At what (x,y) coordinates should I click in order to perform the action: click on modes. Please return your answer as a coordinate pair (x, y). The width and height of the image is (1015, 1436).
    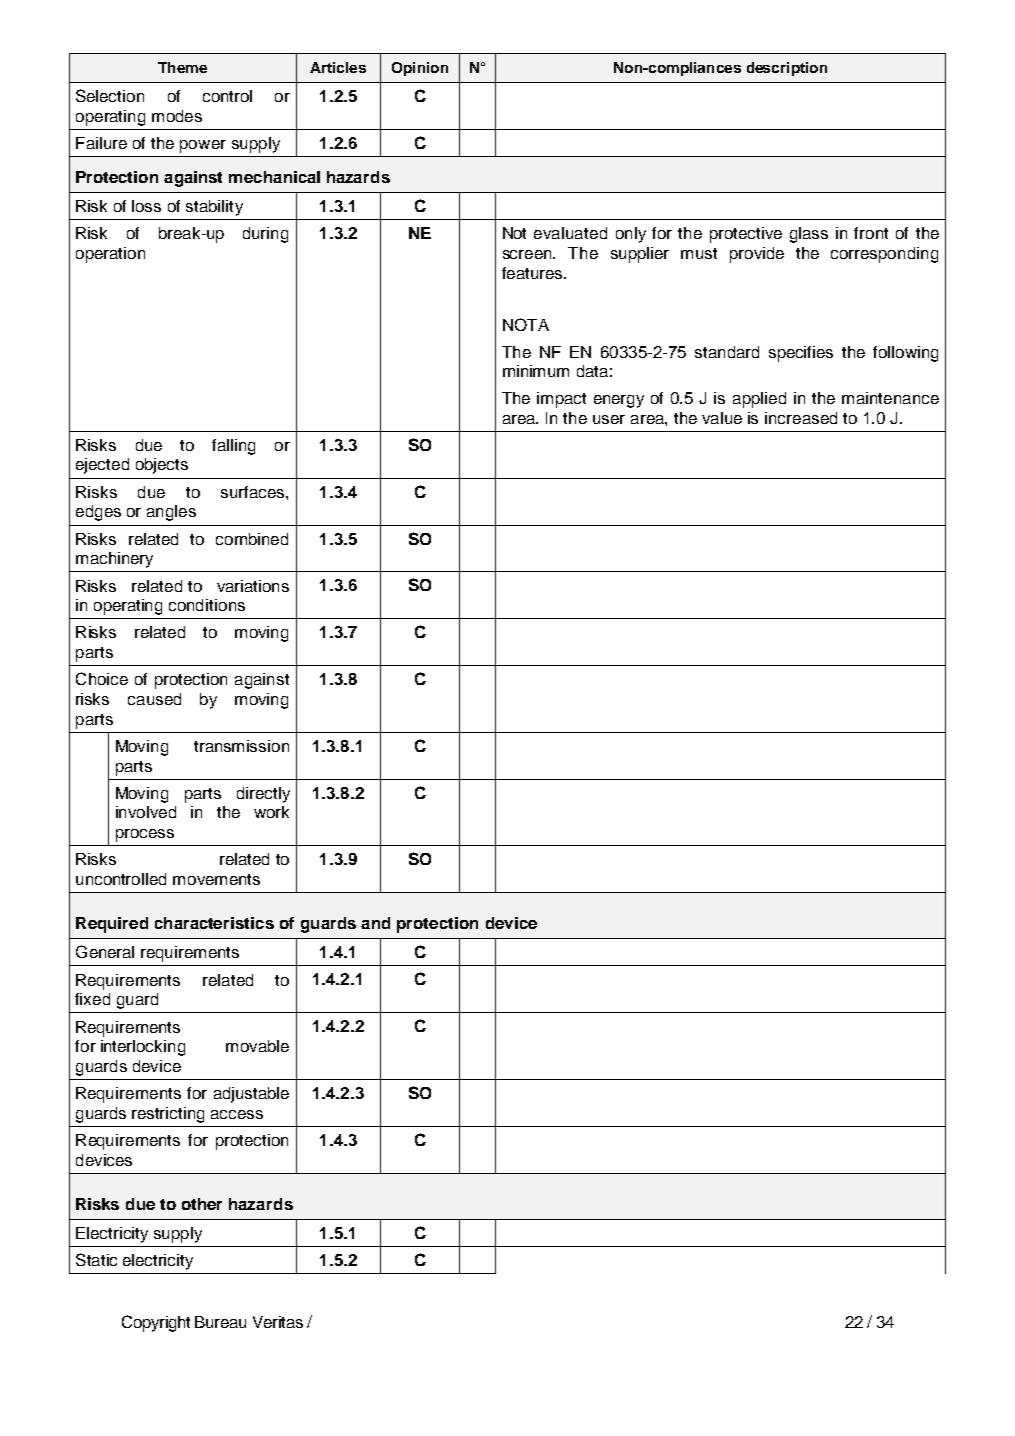
    Looking at the image, I should click on (177, 116).
